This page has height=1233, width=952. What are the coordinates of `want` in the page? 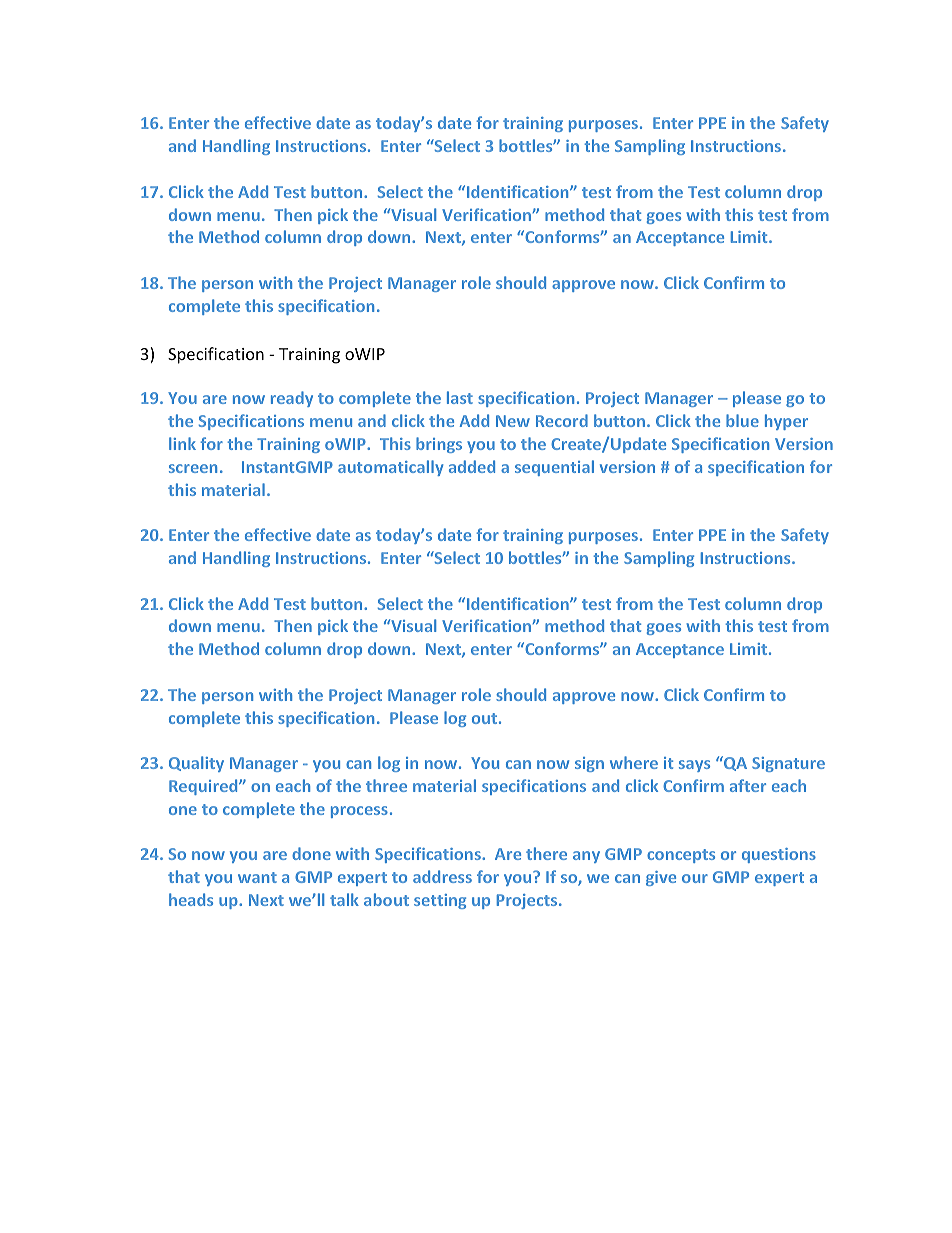 It's located at (257, 877).
